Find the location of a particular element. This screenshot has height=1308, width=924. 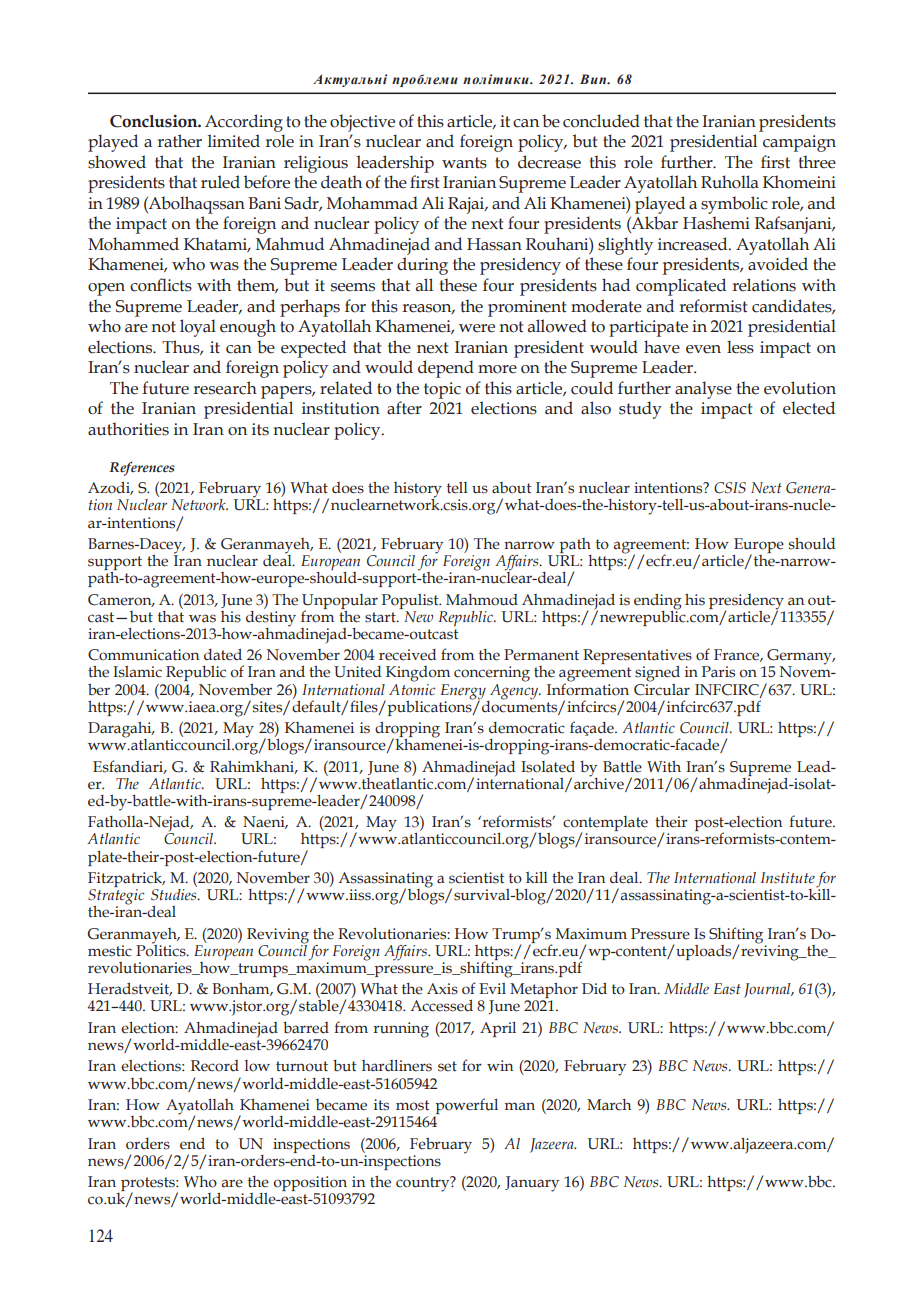

Record is located at coordinates (215, 1066).
